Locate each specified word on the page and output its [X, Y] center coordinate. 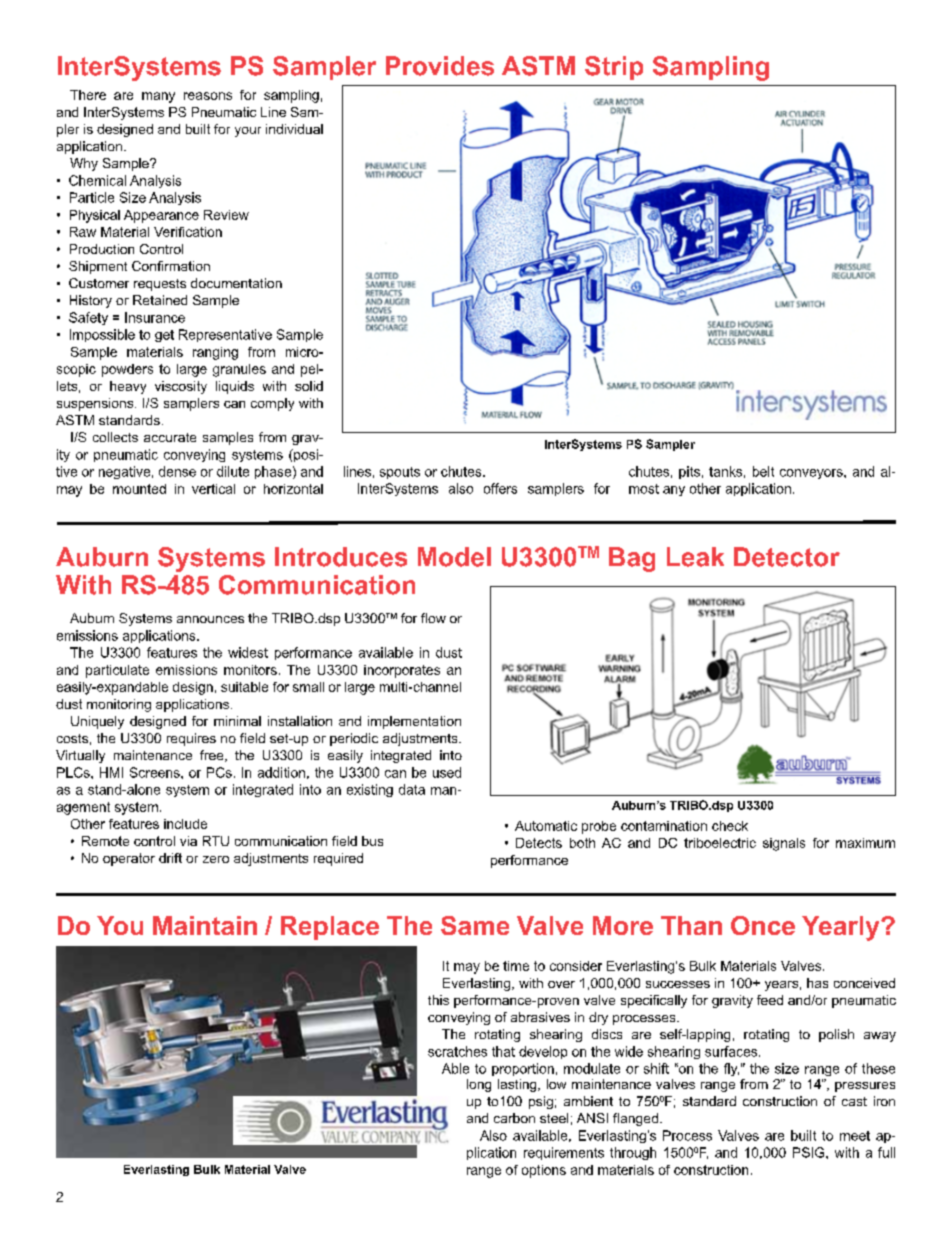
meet [855, 1136]
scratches [457, 1051]
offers [500, 488]
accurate [170, 437]
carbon [514, 1118]
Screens [156, 772]
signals [784, 844]
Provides [440, 66]
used [447, 772]
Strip [614, 68]
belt [763, 471]
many [158, 97]
